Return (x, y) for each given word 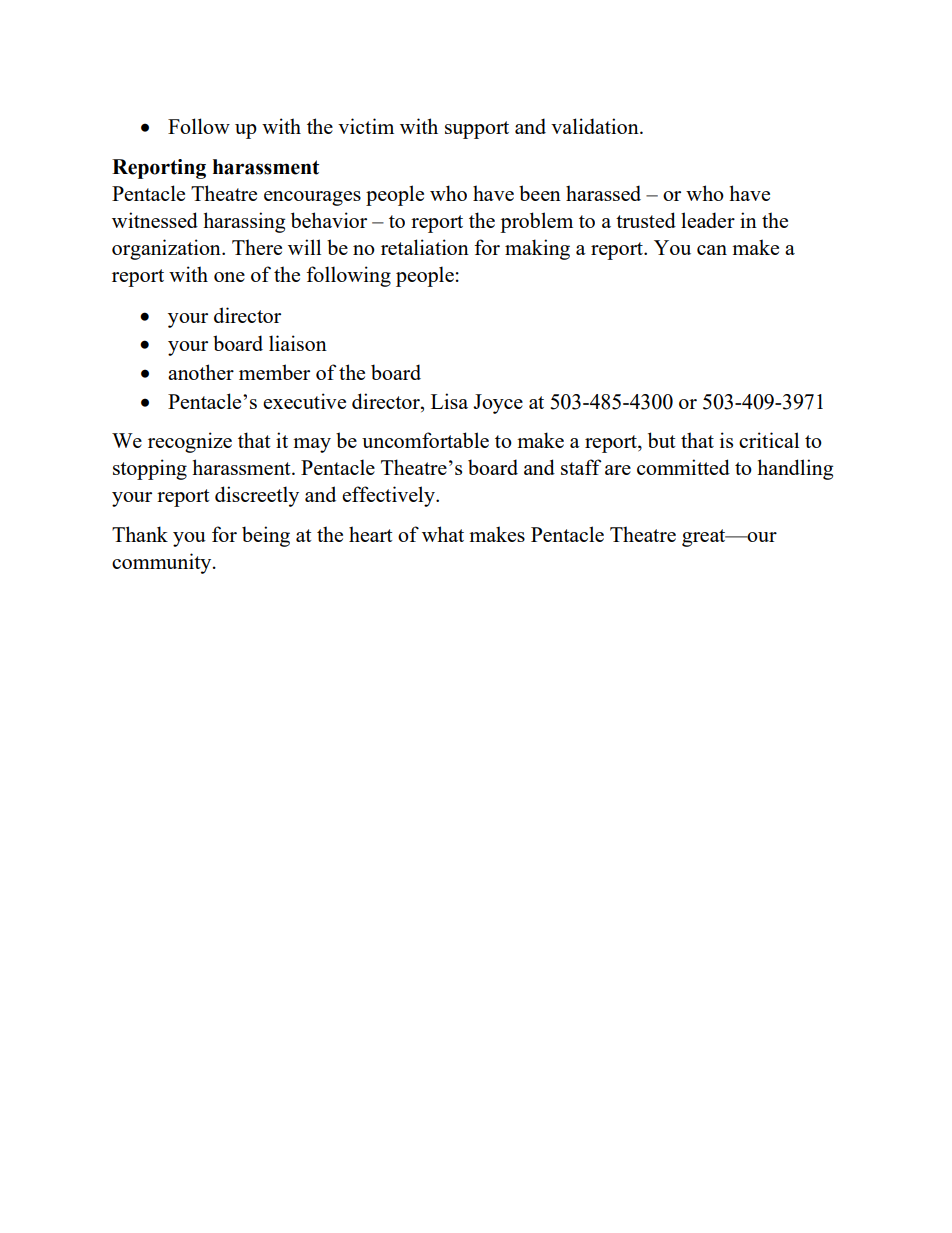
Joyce (498, 404)
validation (596, 126)
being (266, 536)
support (477, 130)
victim (366, 126)
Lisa (449, 401)
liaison (298, 343)
